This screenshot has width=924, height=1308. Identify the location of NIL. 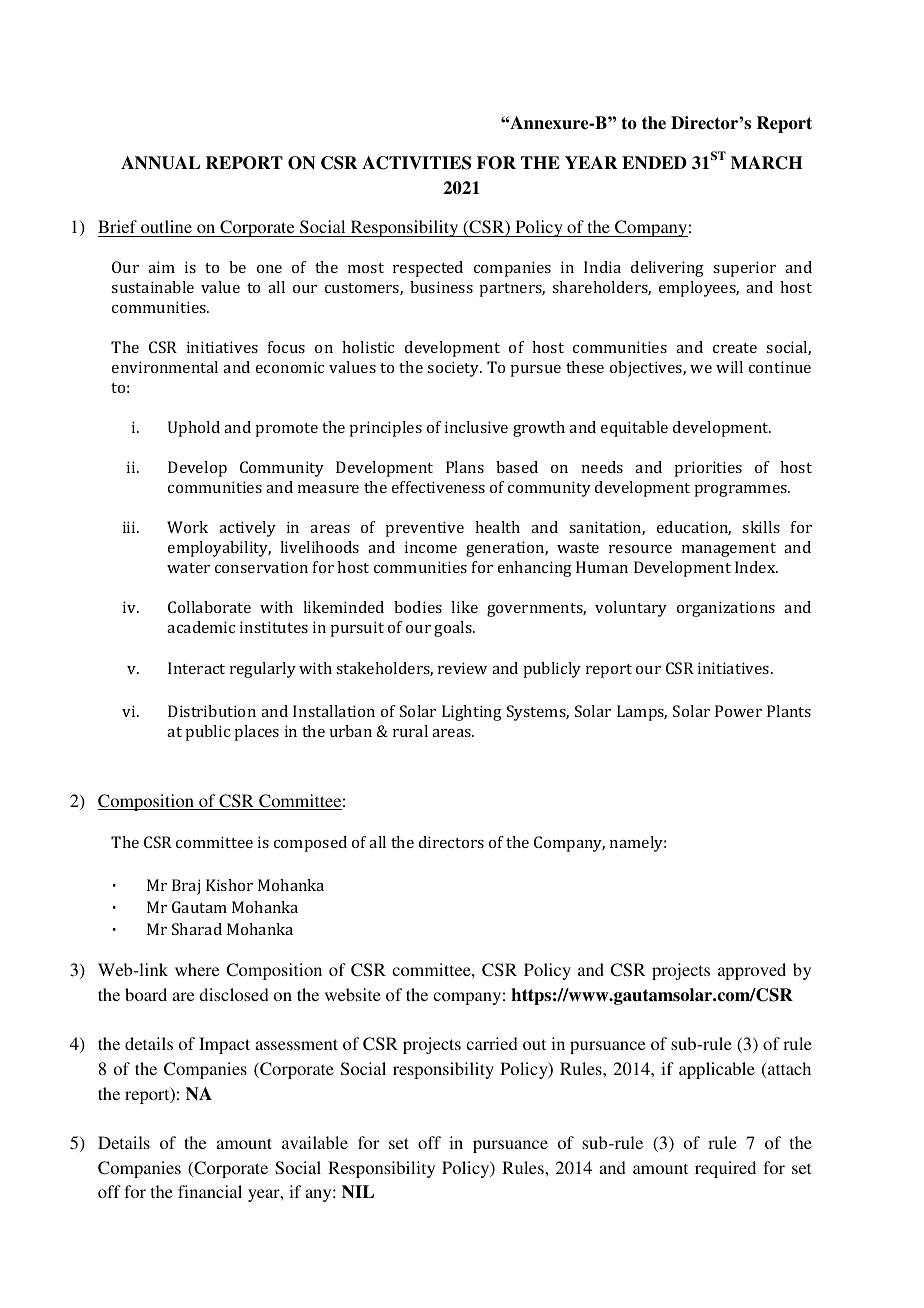
(358, 1191).
